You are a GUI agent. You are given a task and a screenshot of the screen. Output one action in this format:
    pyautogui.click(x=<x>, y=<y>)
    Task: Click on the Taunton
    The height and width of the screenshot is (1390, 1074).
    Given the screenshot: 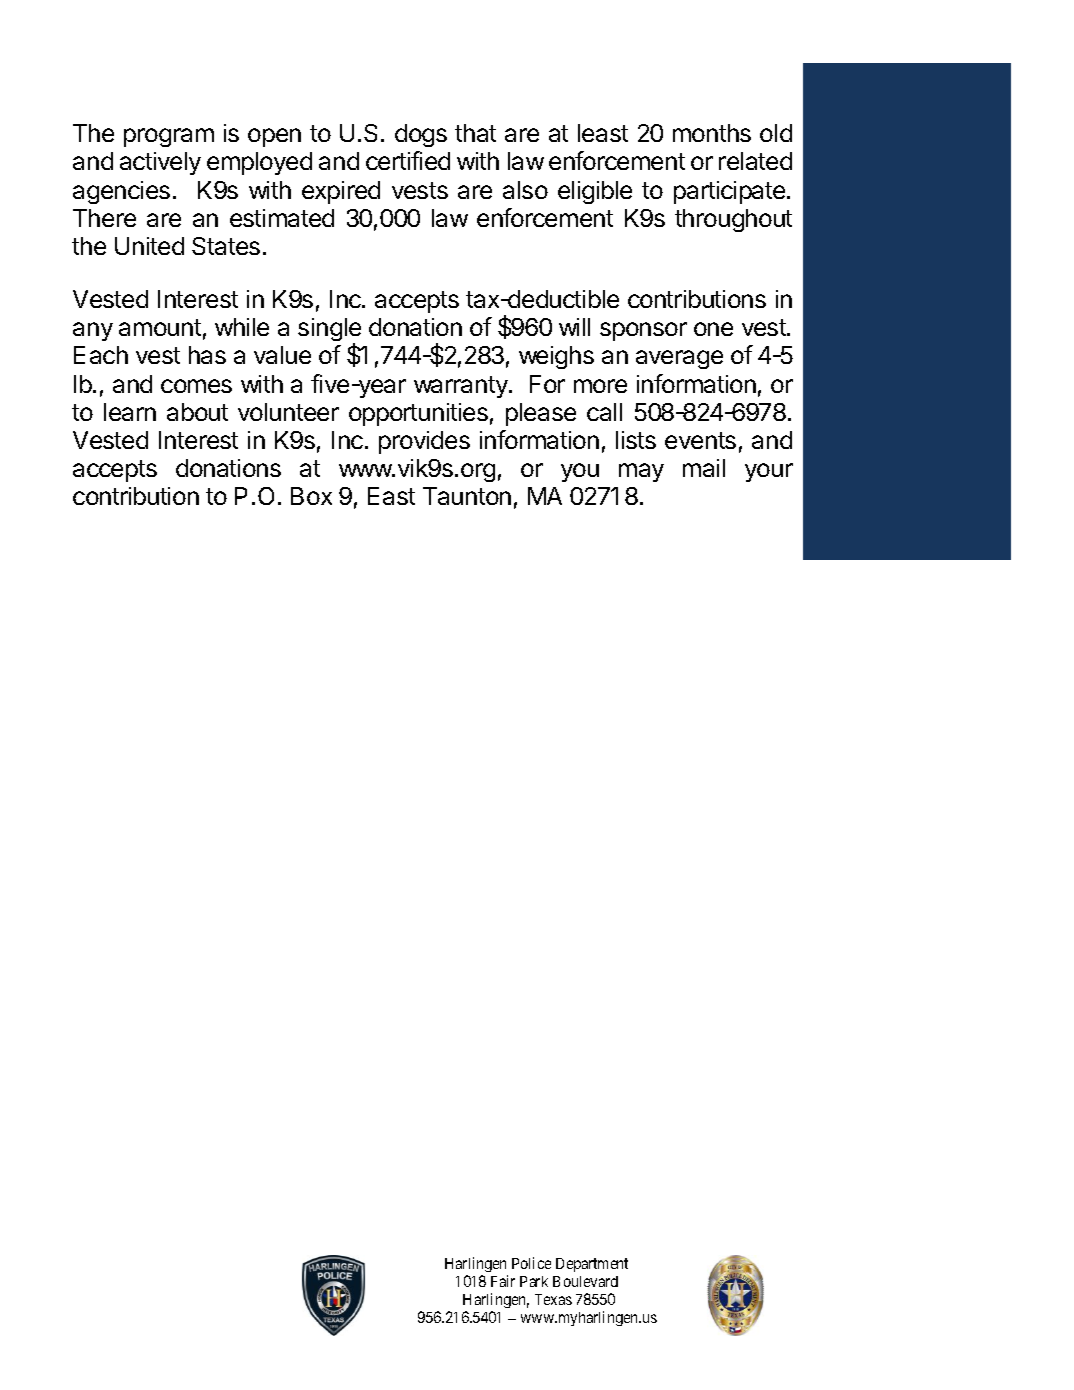 What is the action you would take?
    pyautogui.click(x=467, y=496)
